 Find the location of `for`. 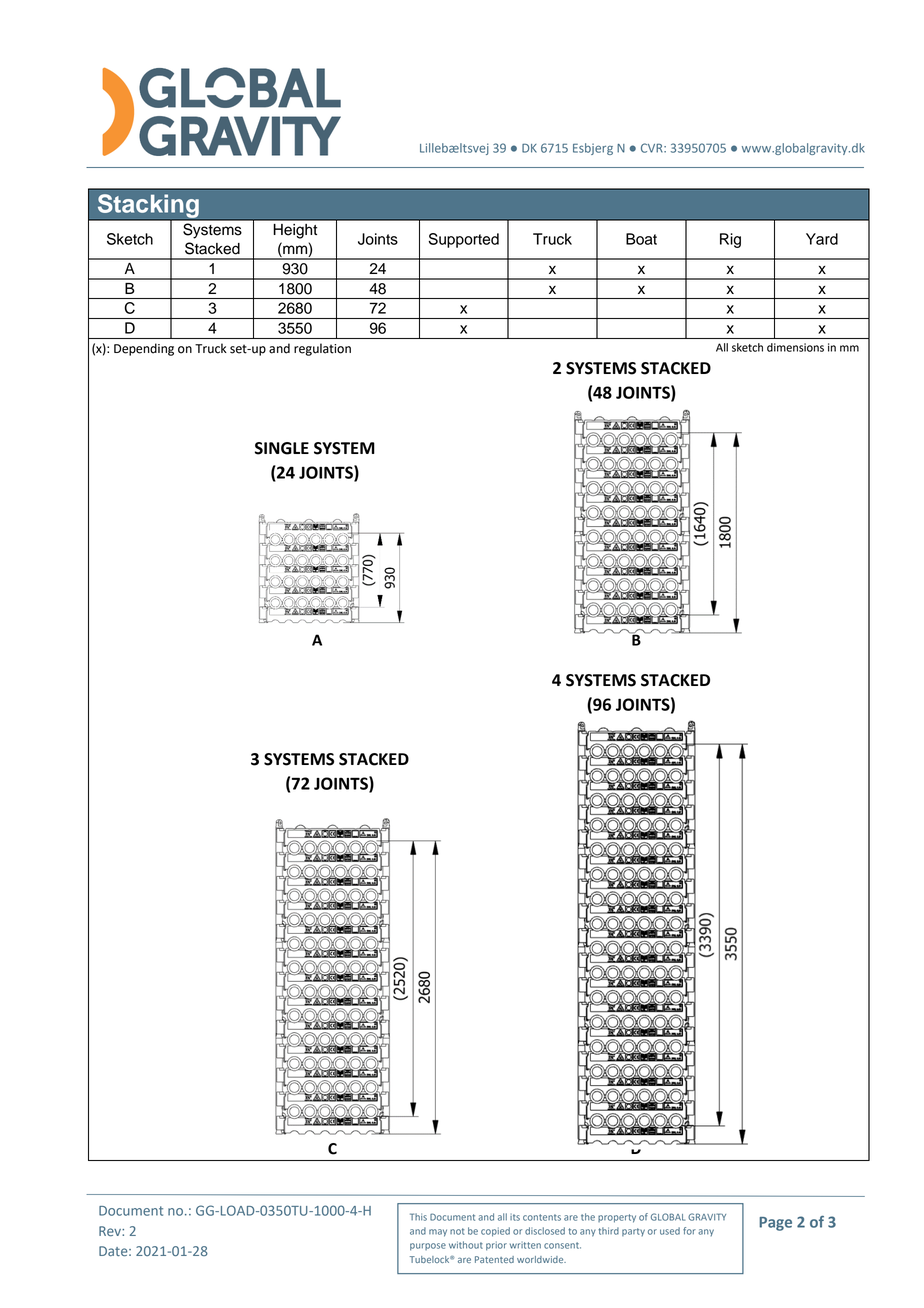

for is located at coordinates (689, 1231).
